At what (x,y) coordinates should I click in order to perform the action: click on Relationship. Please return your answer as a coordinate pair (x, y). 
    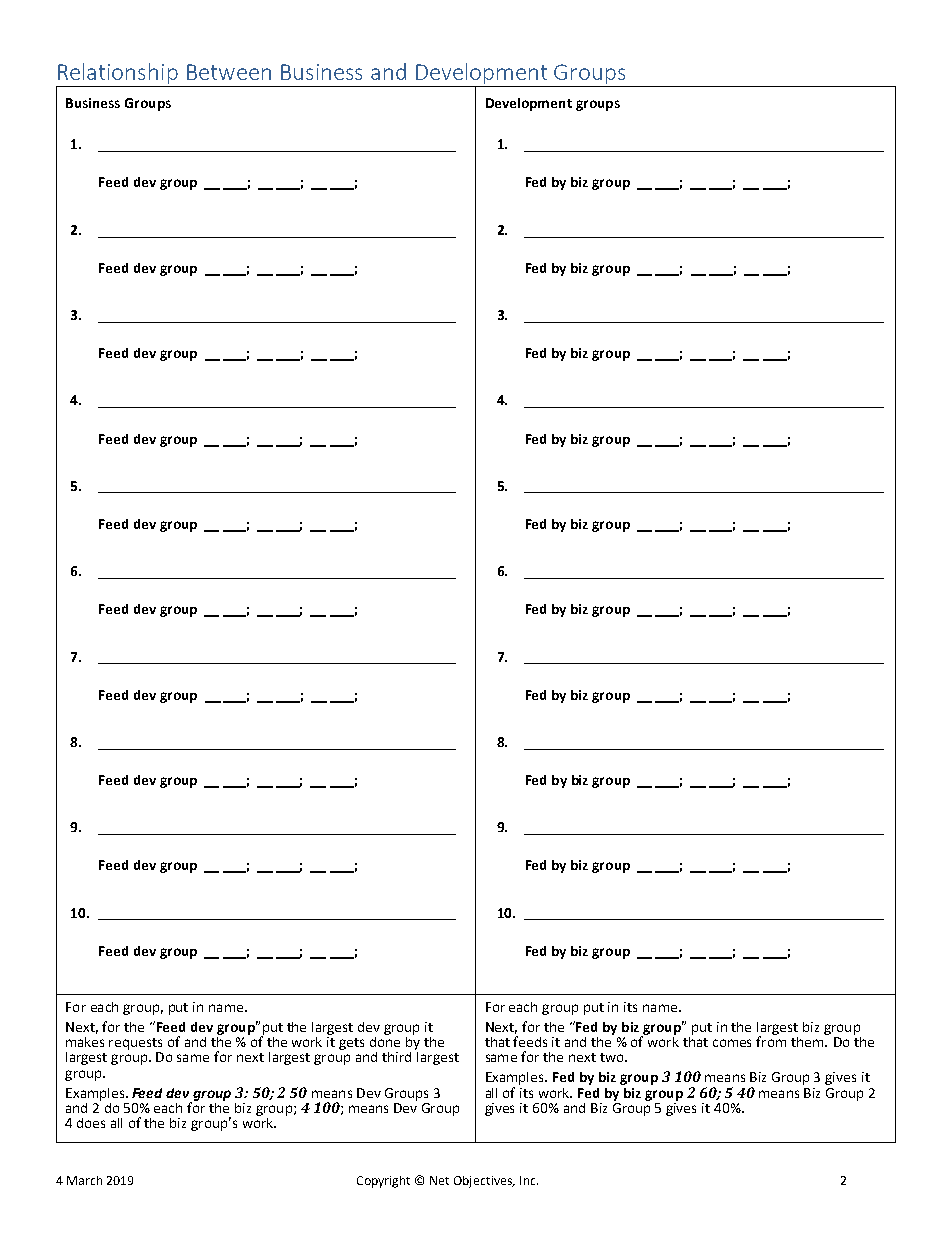
    Looking at the image, I should click on (118, 75).
